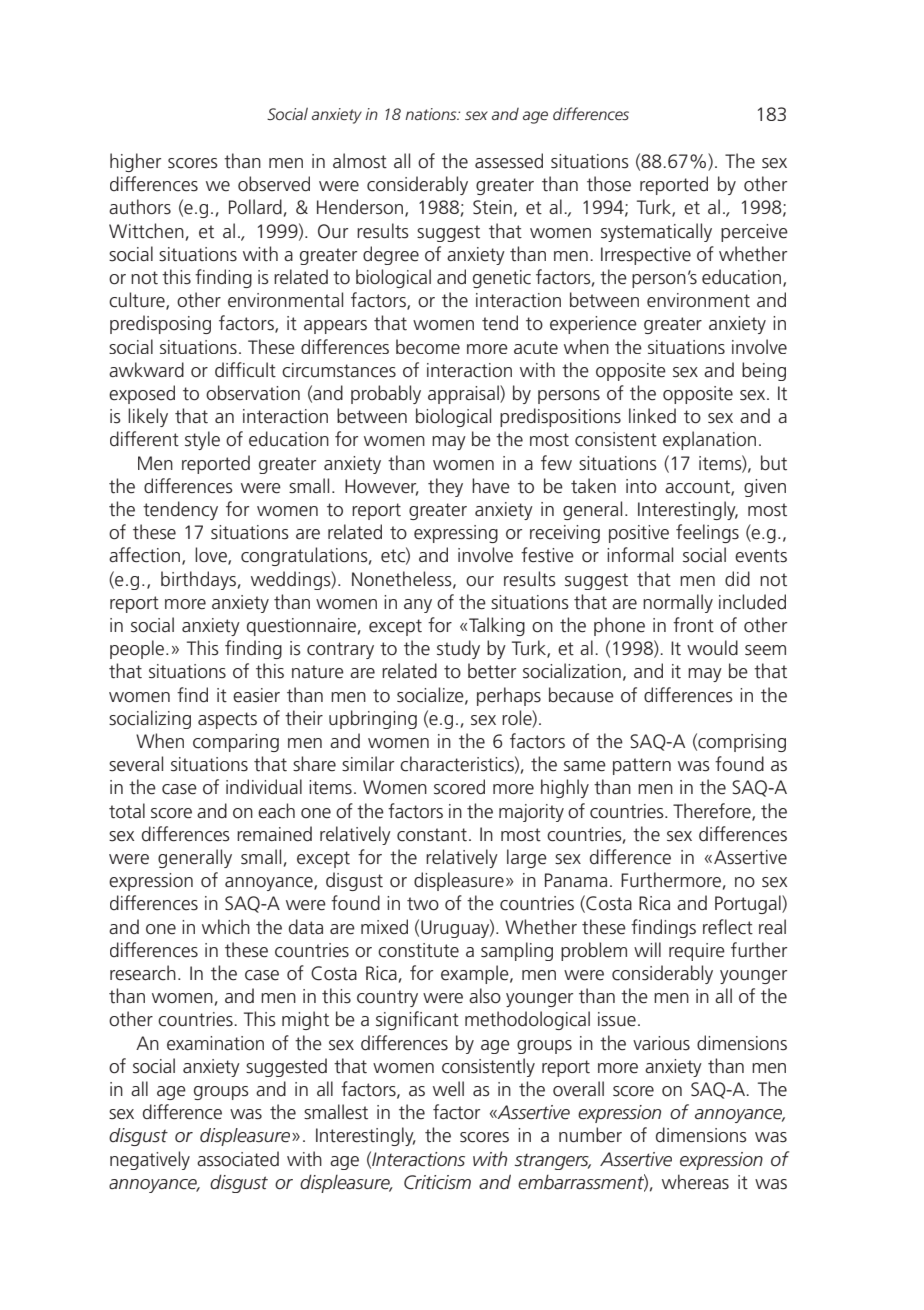 The height and width of the image is (1310, 924). What do you see at coordinates (255, 207) in the image?
I see `Pollard` at bounding box center [255, 207].
